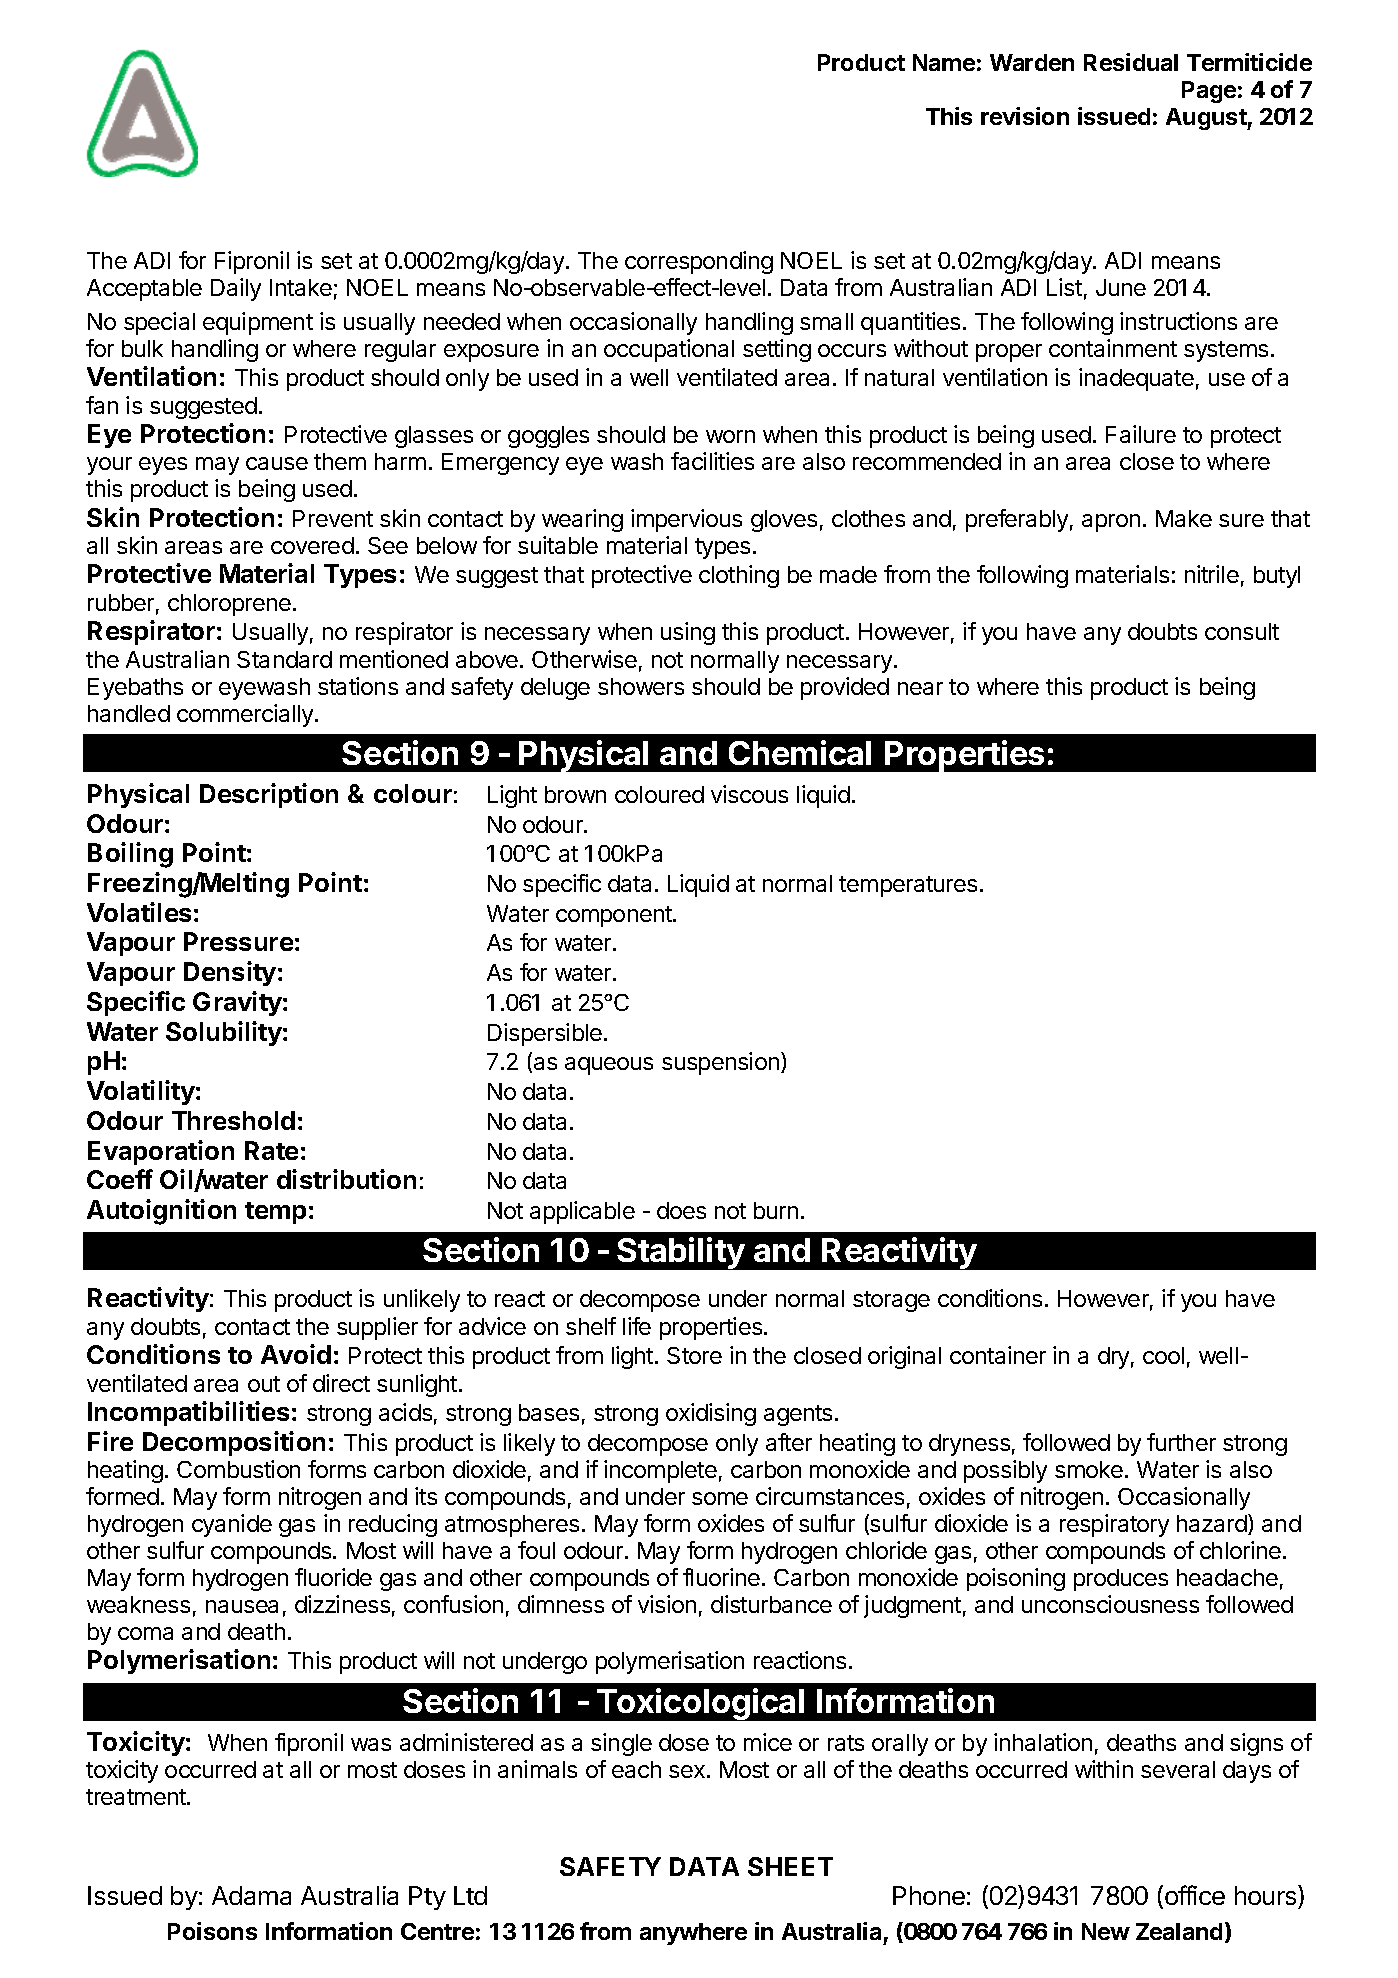 This screenshot has width=1398, height=1978. Describe the element at coordinates (230, 973) in the screenshot. I see `Density` at that location.
